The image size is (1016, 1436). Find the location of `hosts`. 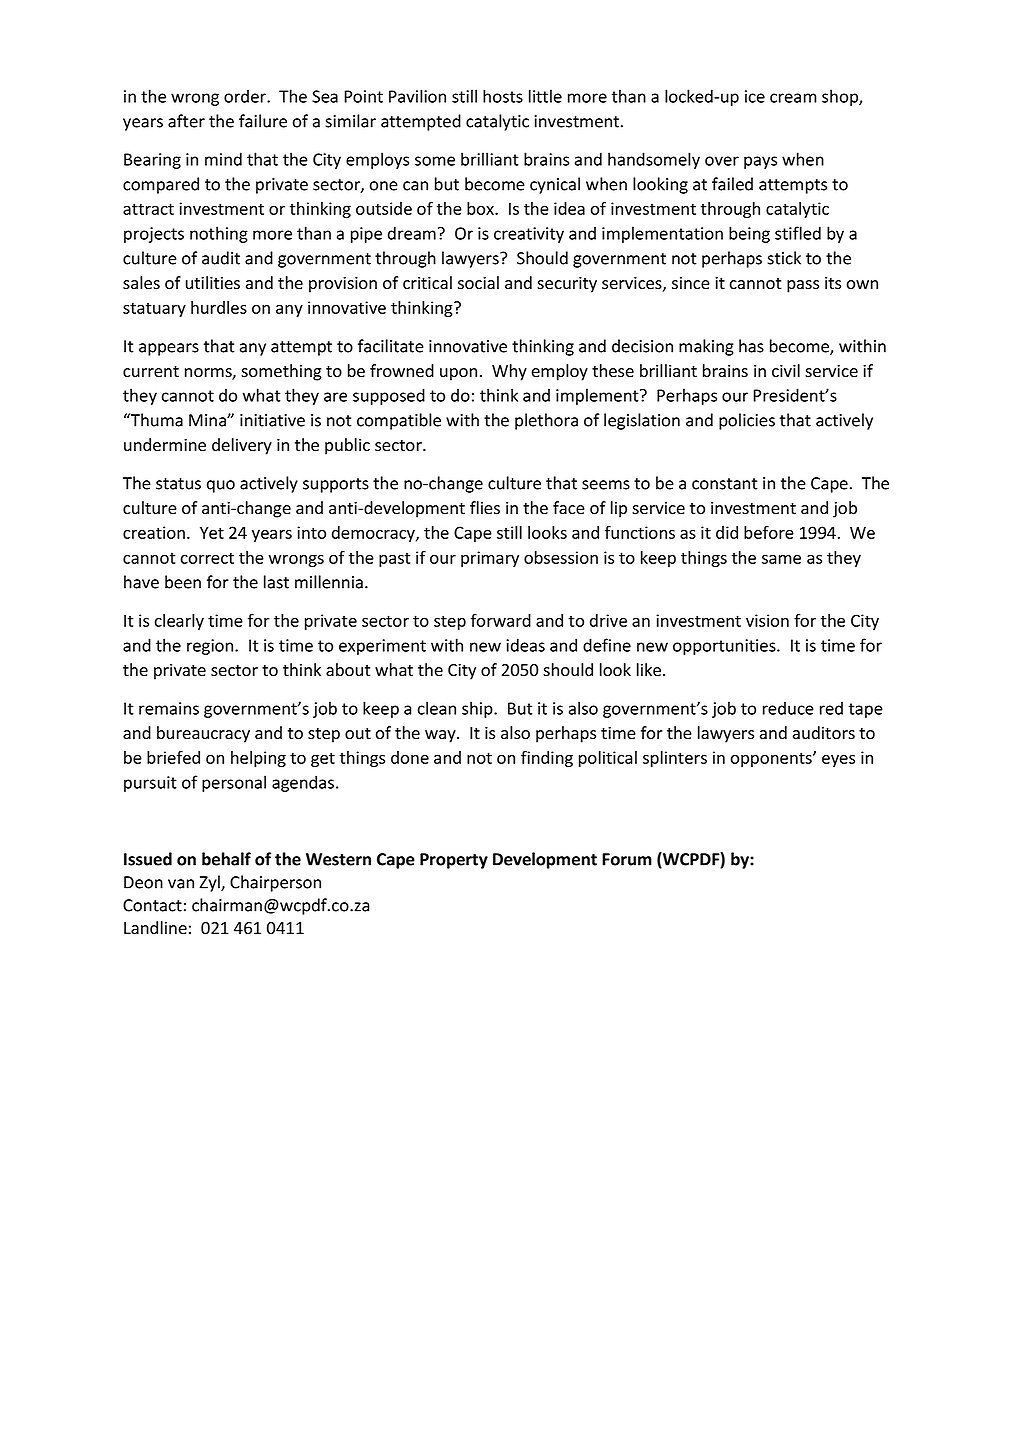

hosts is located at coordinates (503, 96).
